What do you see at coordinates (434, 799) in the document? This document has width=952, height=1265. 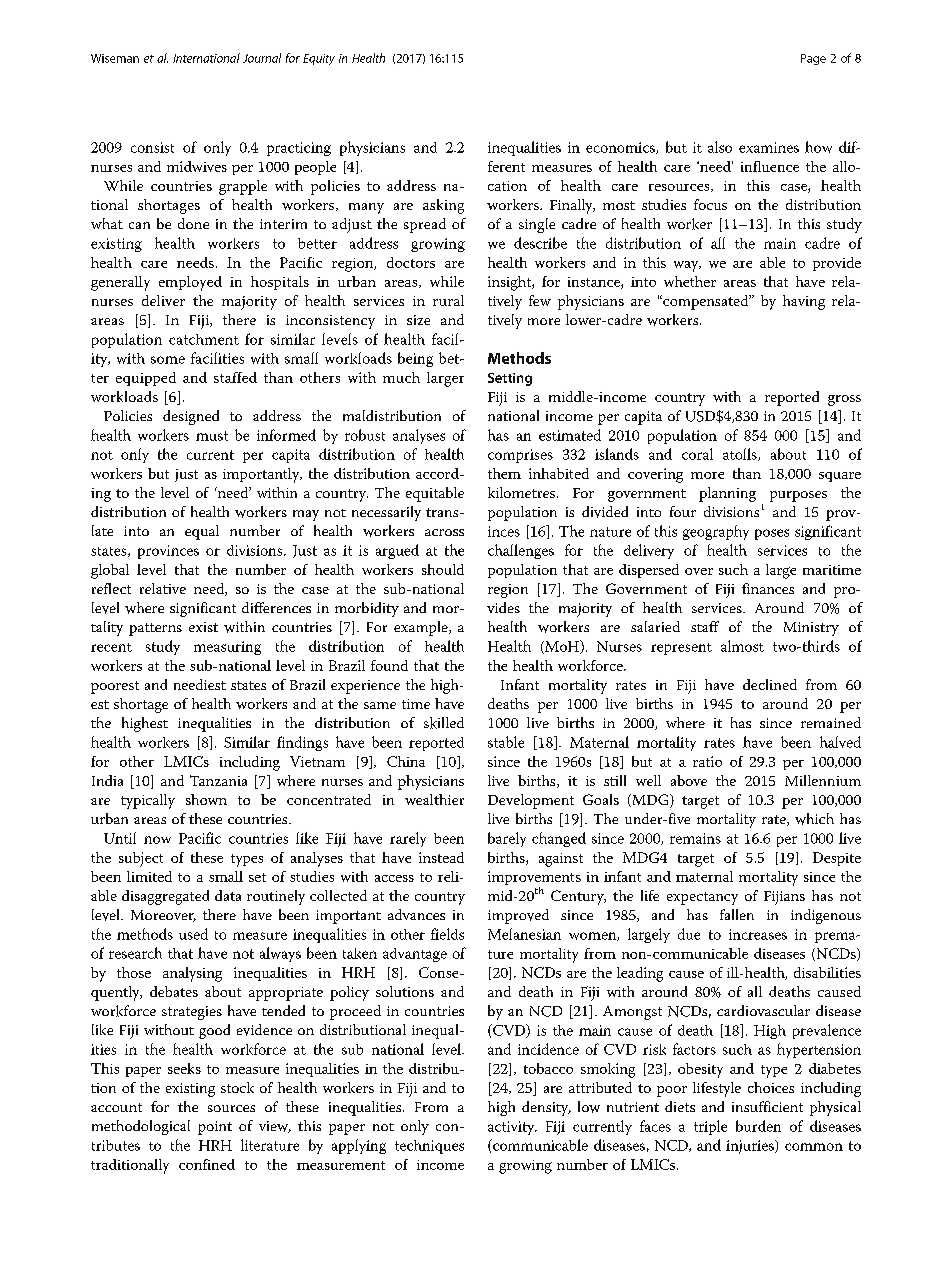 I see `wealthier` at bounding box center [434, 799].
